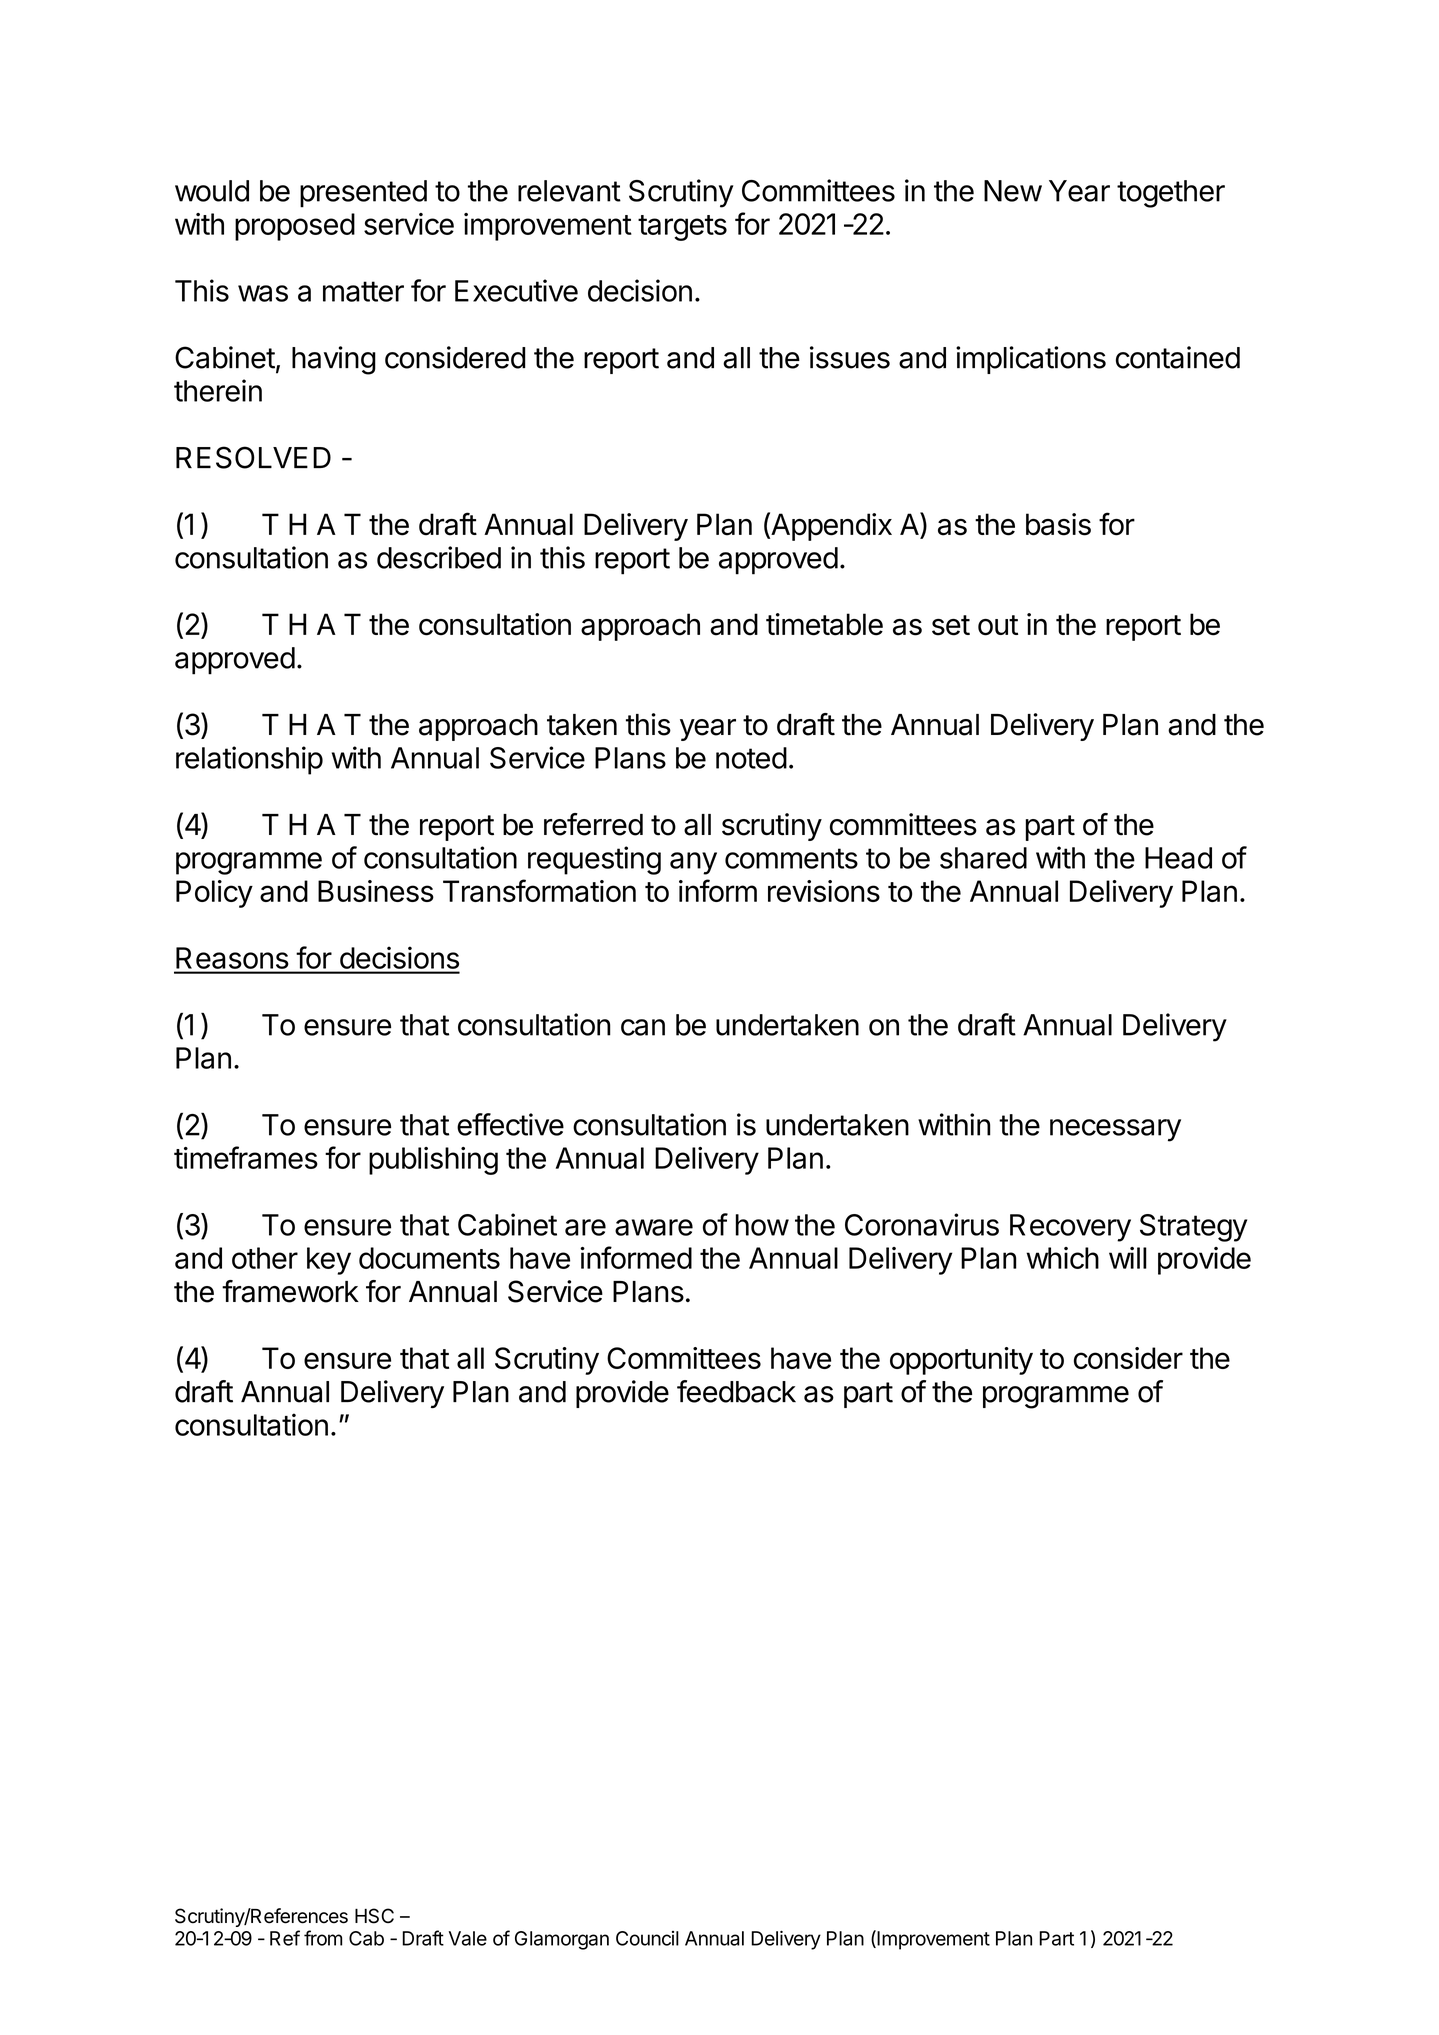 The width and height of the screenshot is (1439, 2035). I want to click on HSC, so click(374, 1916).
